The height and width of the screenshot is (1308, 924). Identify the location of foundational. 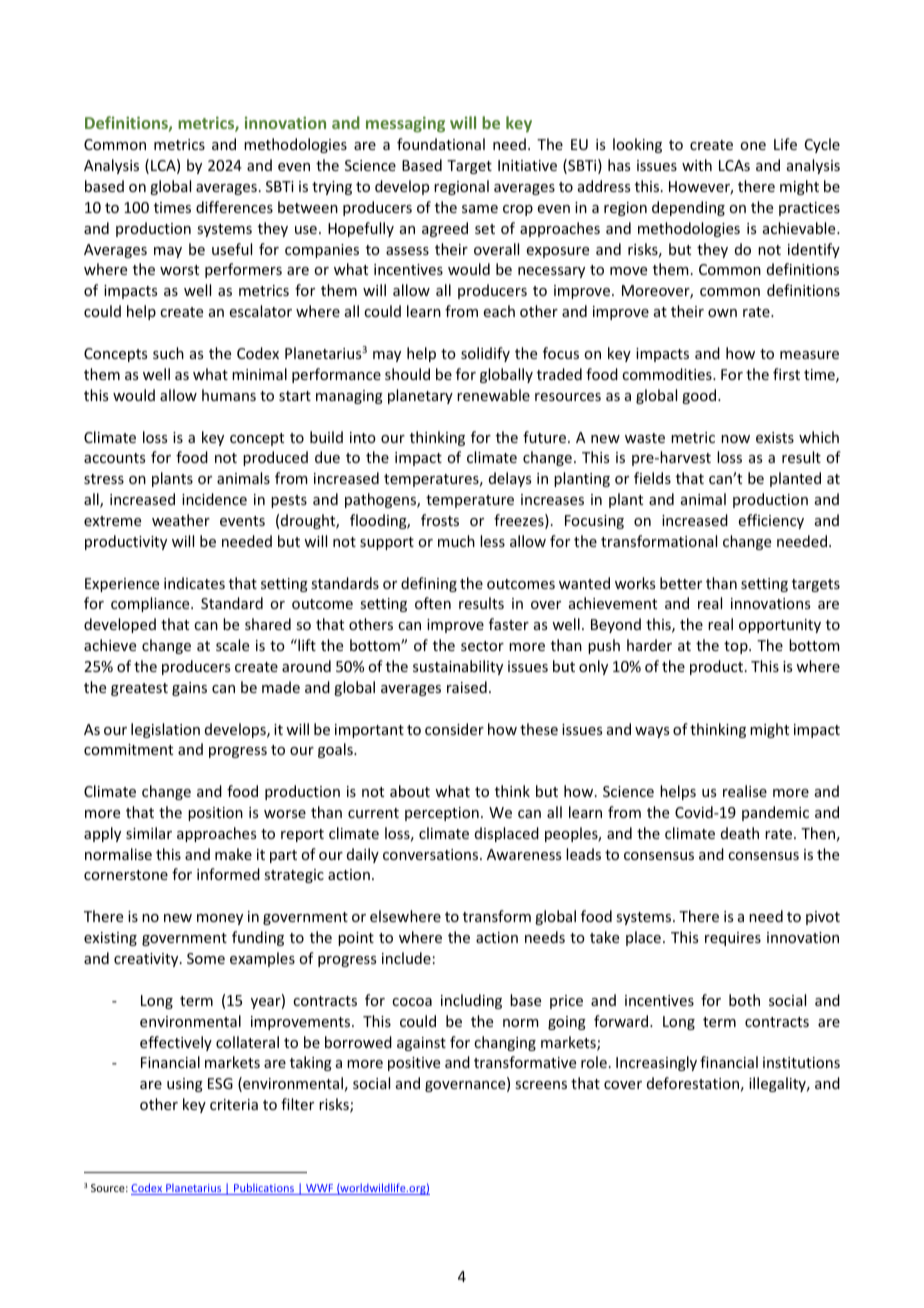
(441, 144).
